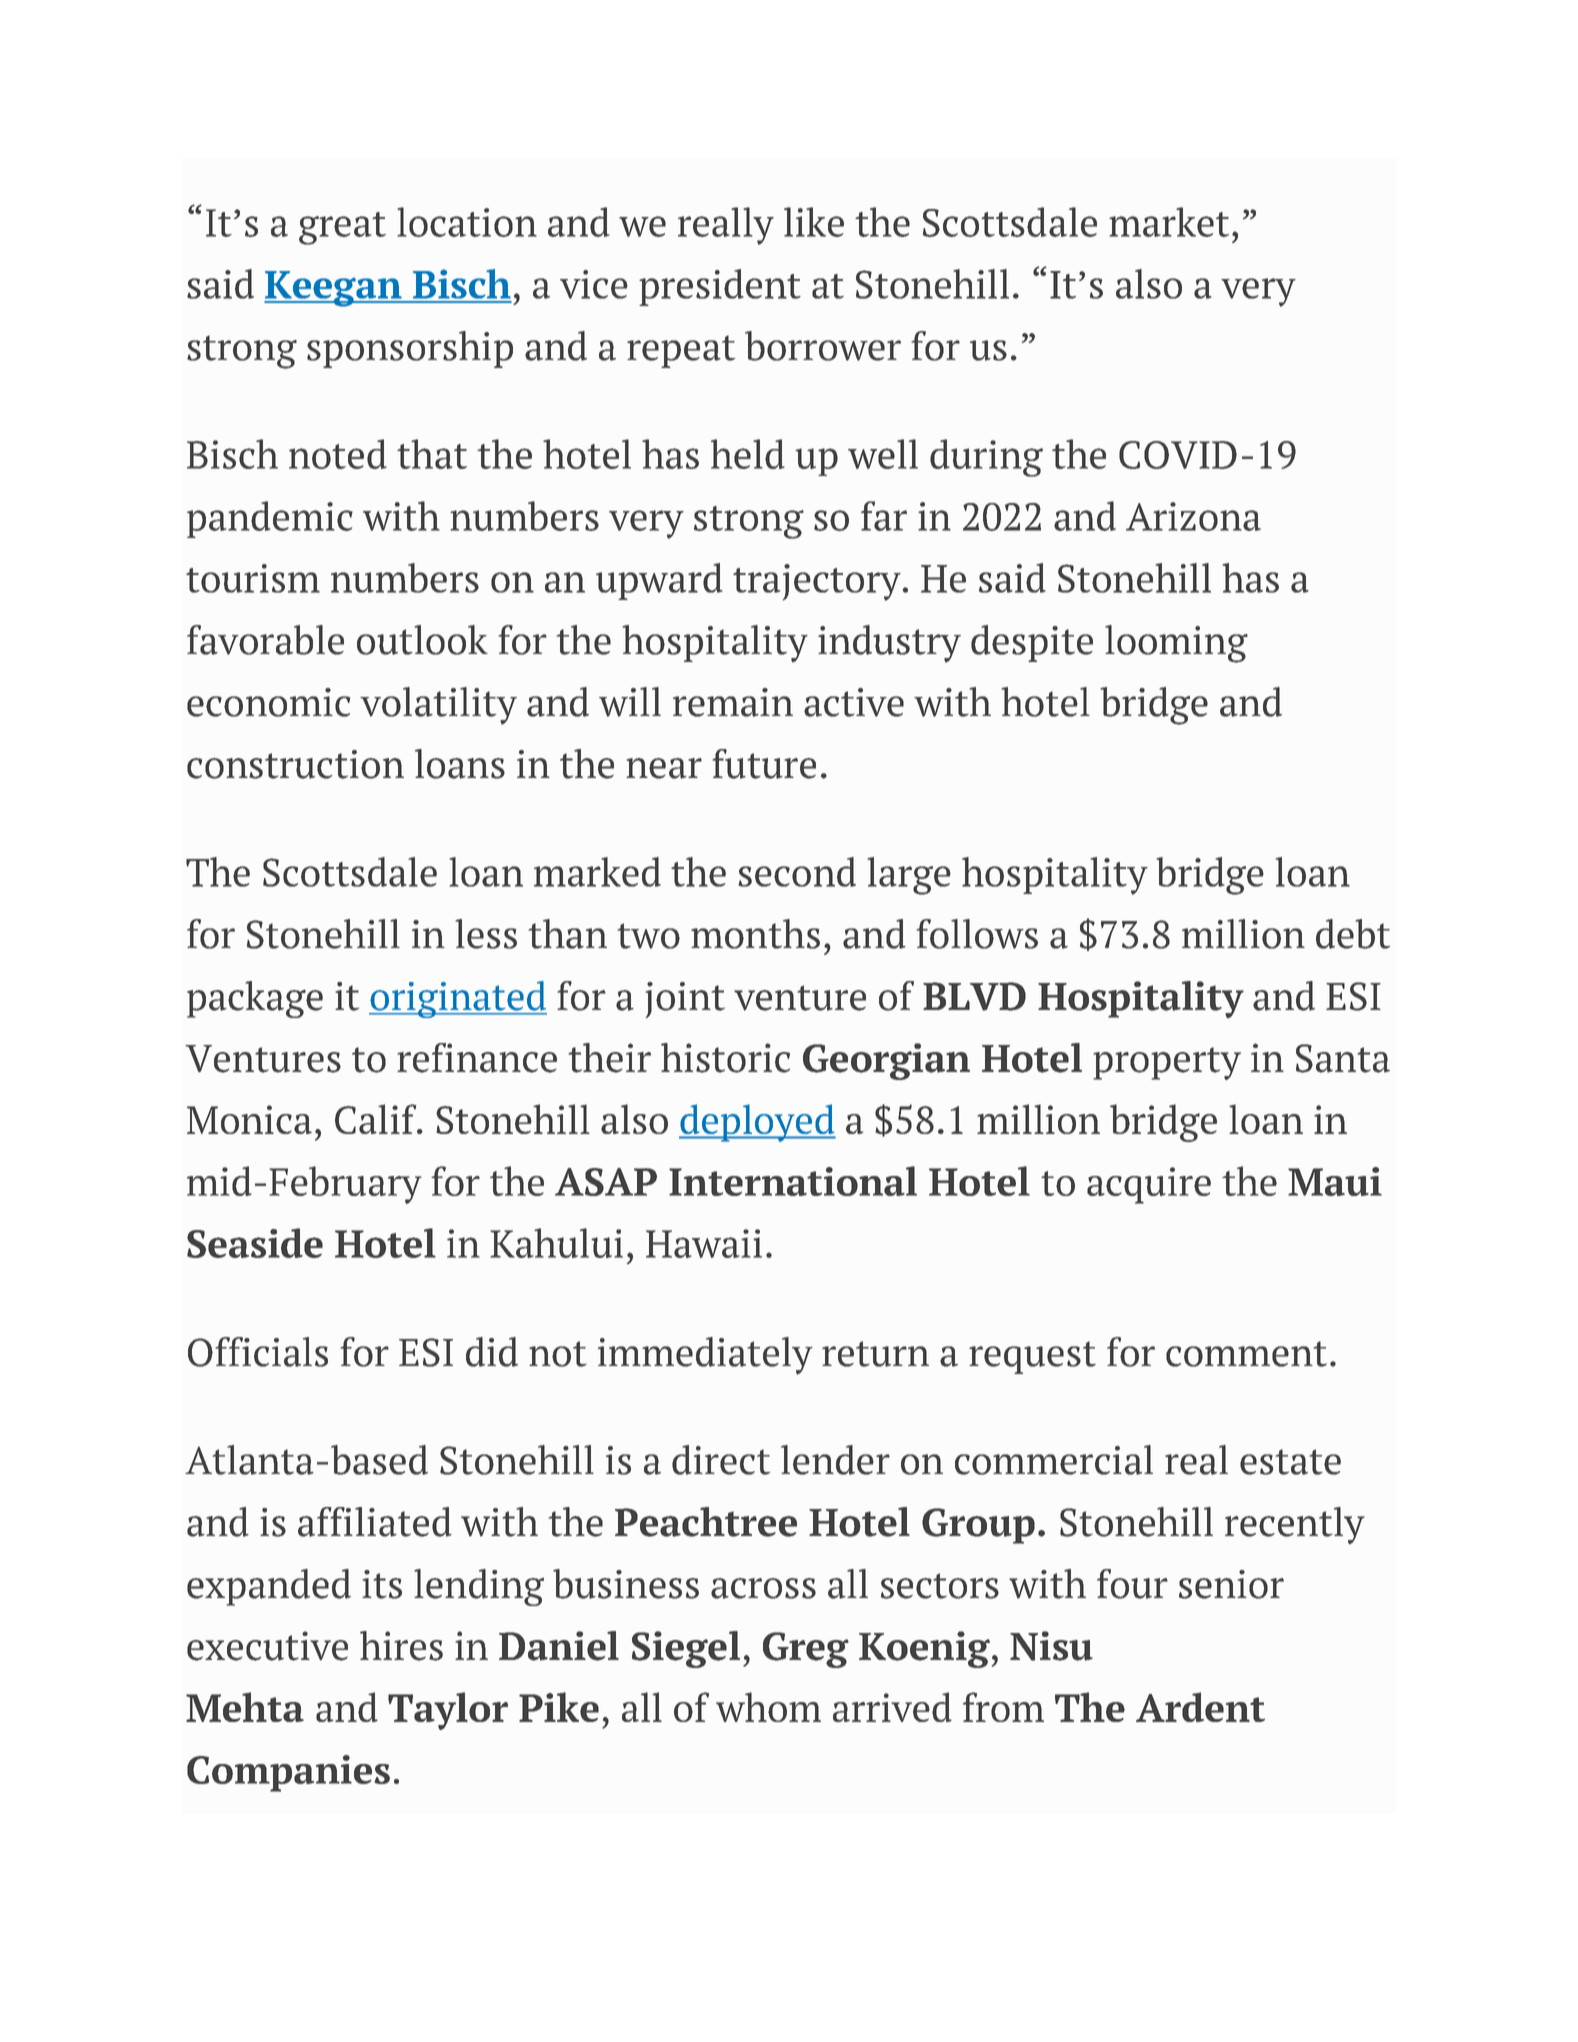 This screenshot has height=2042, width=1578. I want to click on did, so click(492, 1352).
